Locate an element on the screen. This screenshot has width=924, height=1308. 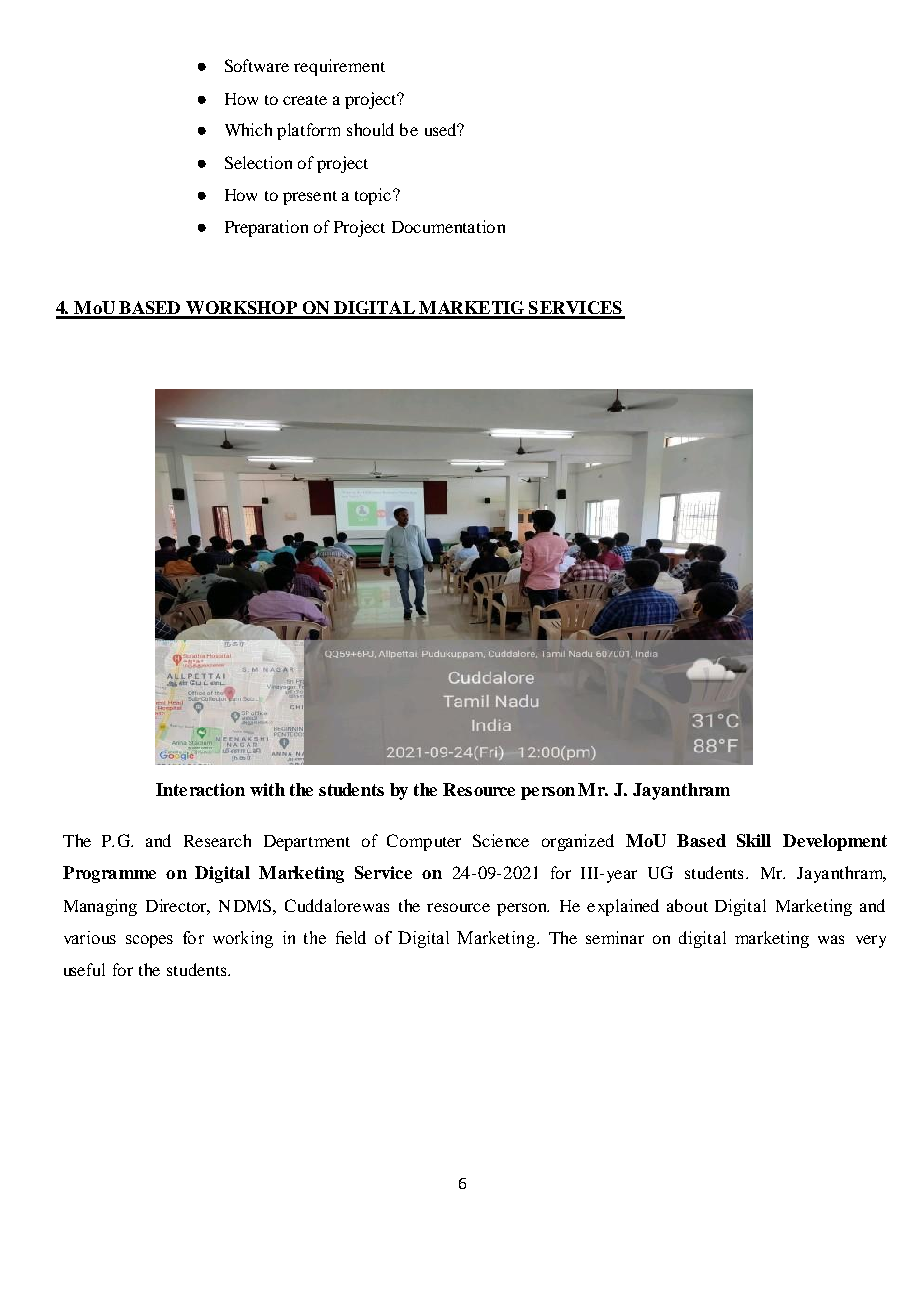
seminar is located at coordinates (615, 937).
